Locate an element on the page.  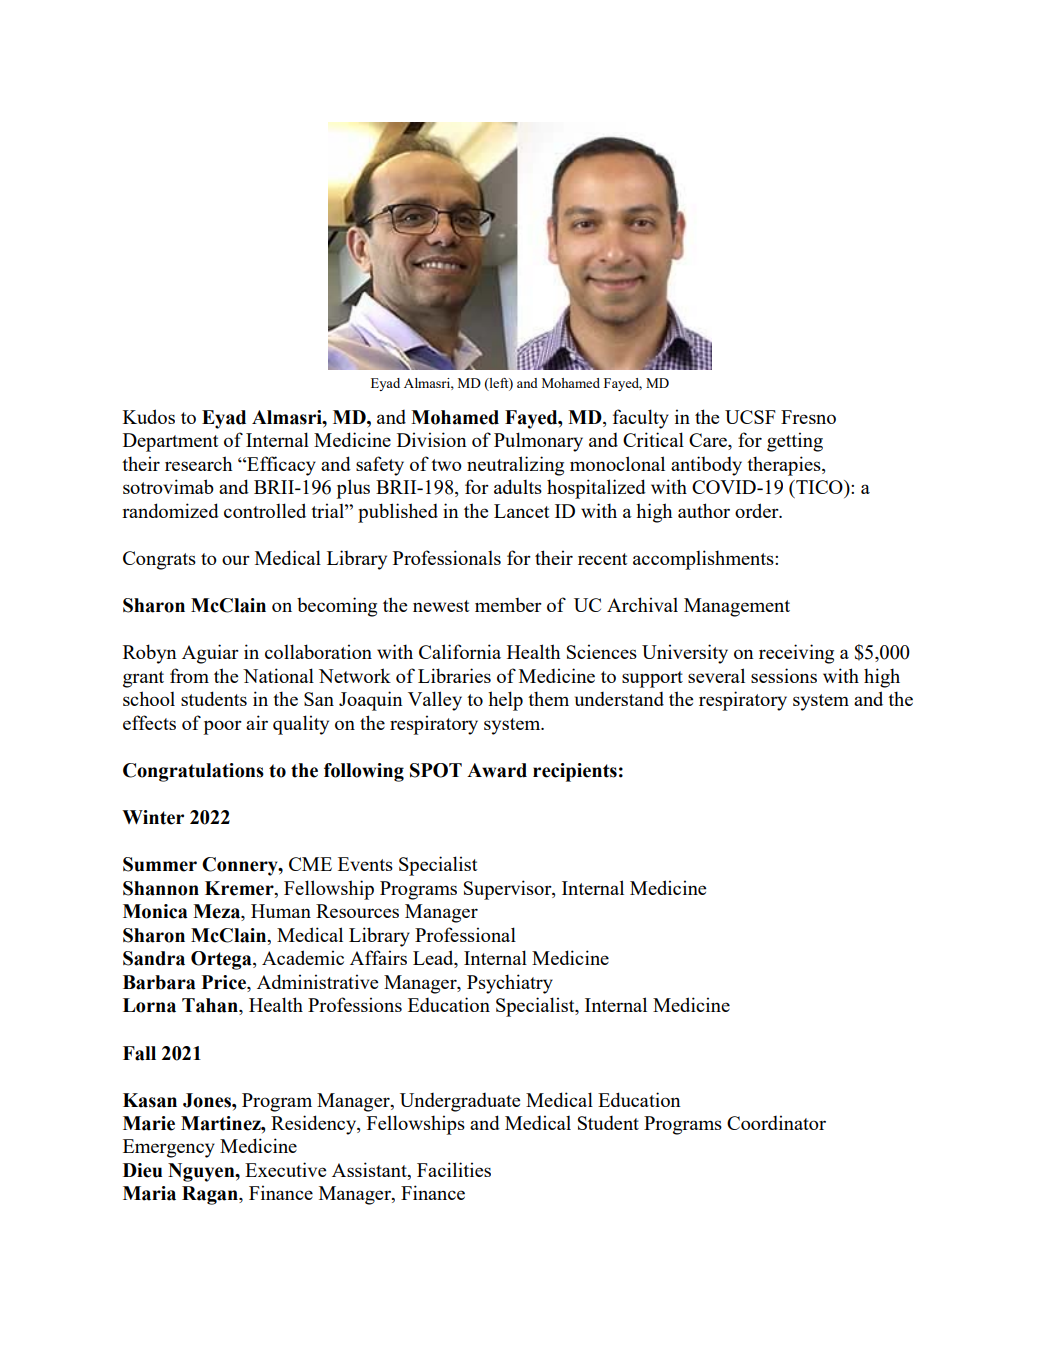
Award is located at coordinates (497, 770).
